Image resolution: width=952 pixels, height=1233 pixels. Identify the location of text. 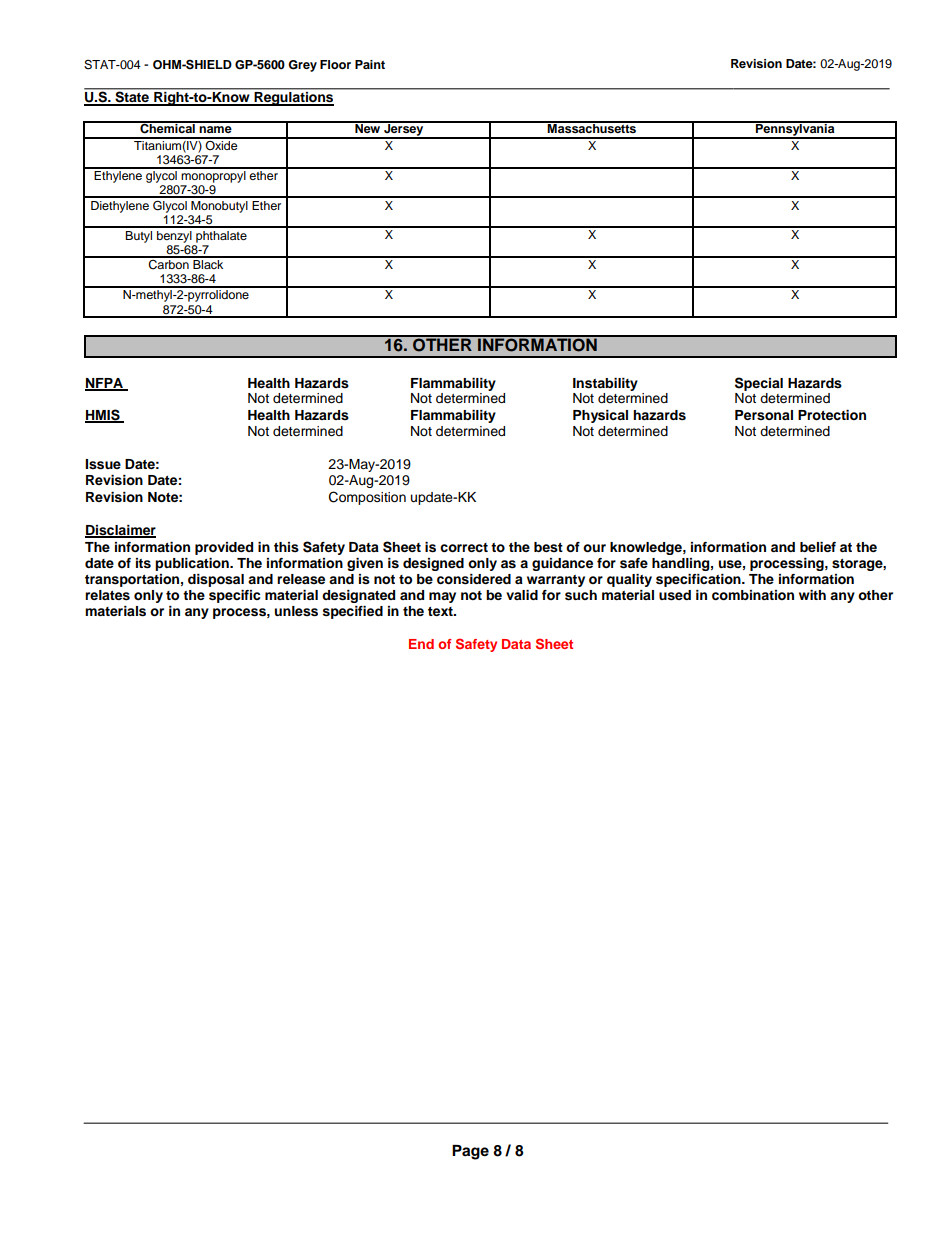
(441, 611).
